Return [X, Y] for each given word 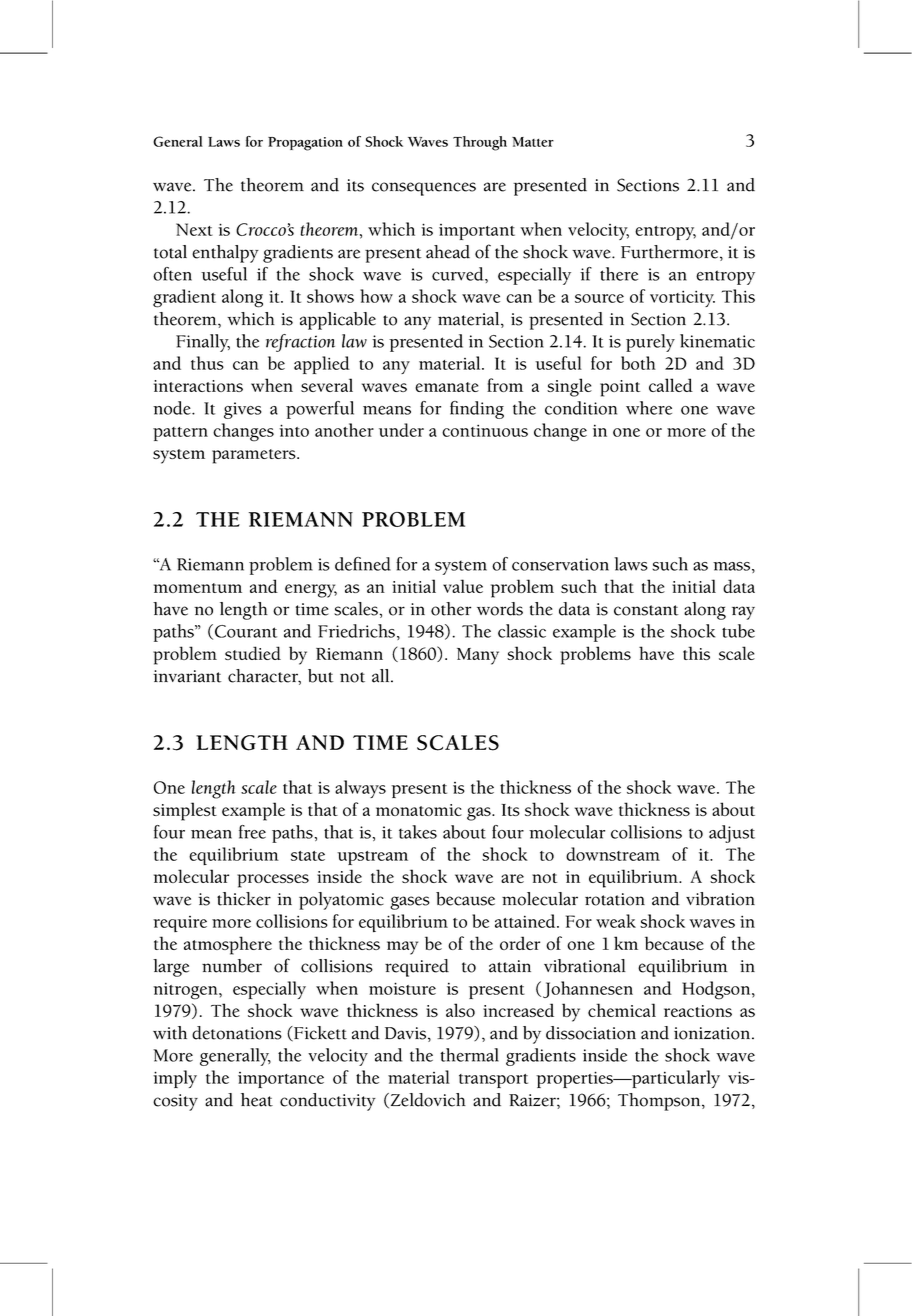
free [252, 832]
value [463, 586]
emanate [447, 387]
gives [243, 410]
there [619, 274]
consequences [424, 189]
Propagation [305, 144]
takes [418, 832]
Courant [246, 631]
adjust [732, 834]
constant [646, 610]
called [671, 385]
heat [257, 1100]
